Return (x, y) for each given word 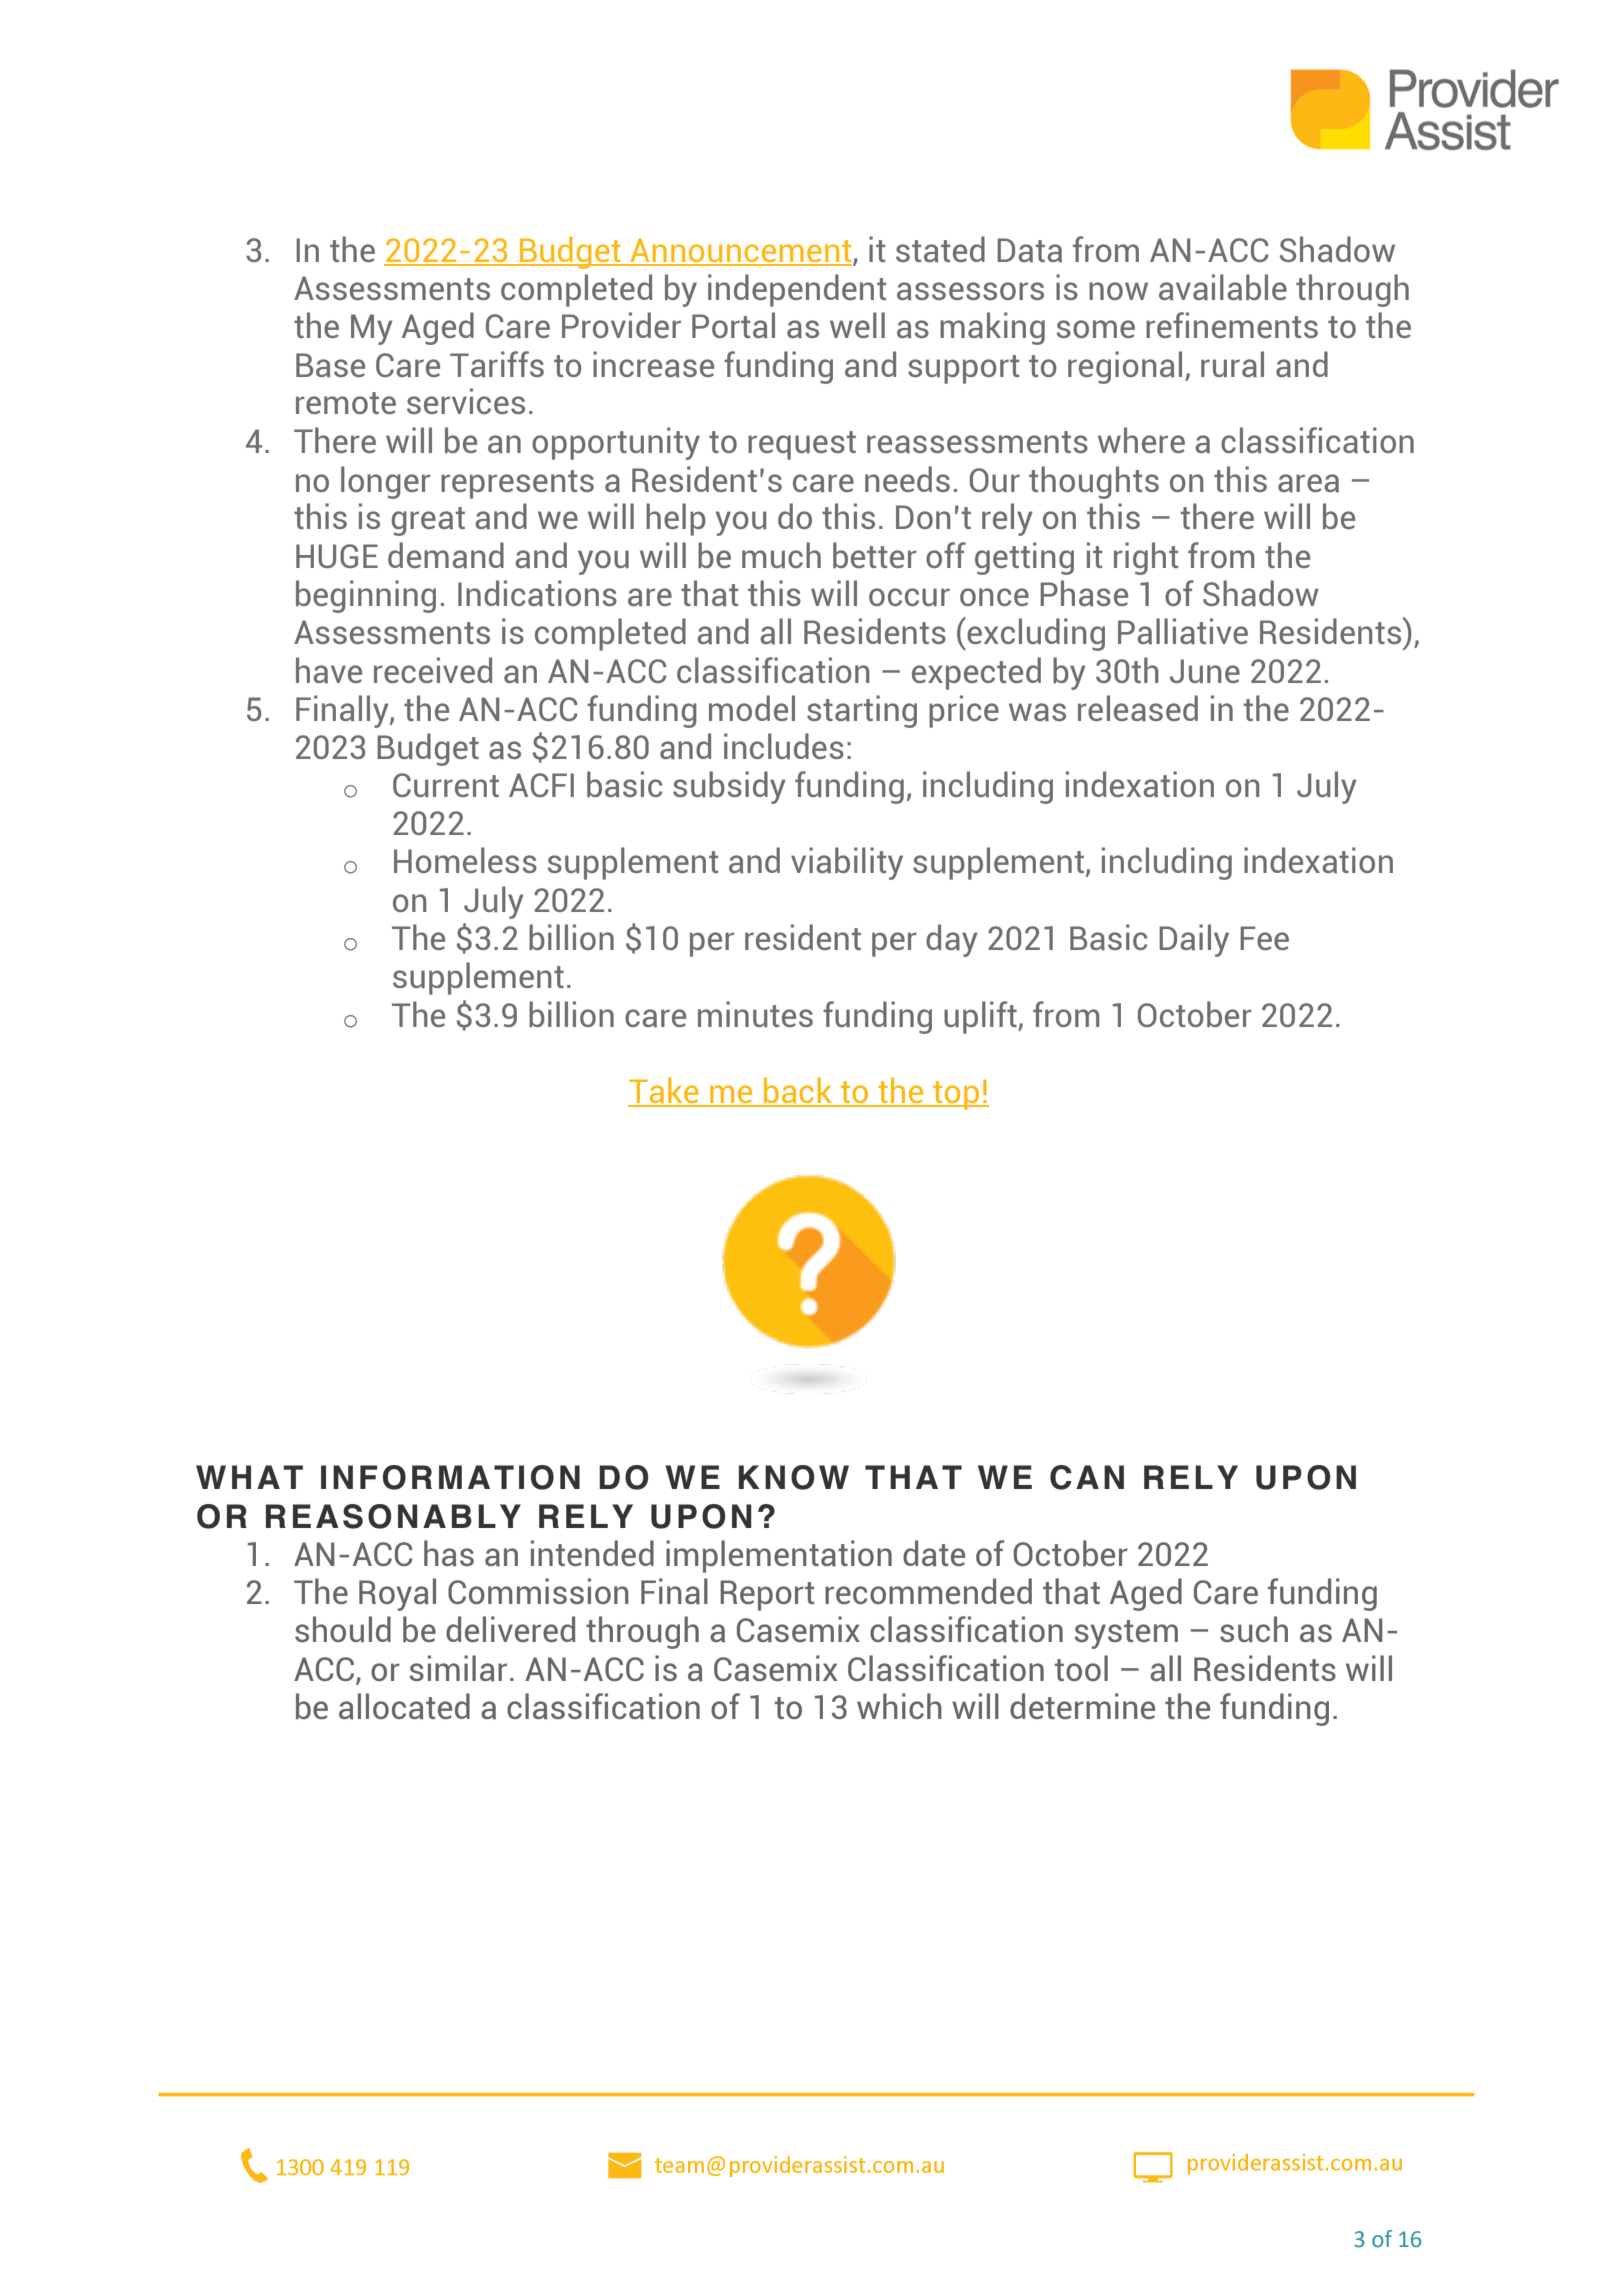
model (752, 708)
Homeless (465, 860)
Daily (1194, 940)
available (1223, 287)
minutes (755, 1014)
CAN (1087, 1477)
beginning (366, 596)
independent (797, 290)
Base (330, 365)
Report (767, 1595)
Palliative (1183, 631)
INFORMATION (450, 1477)
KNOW (794, 1477)
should (343, 1629)
